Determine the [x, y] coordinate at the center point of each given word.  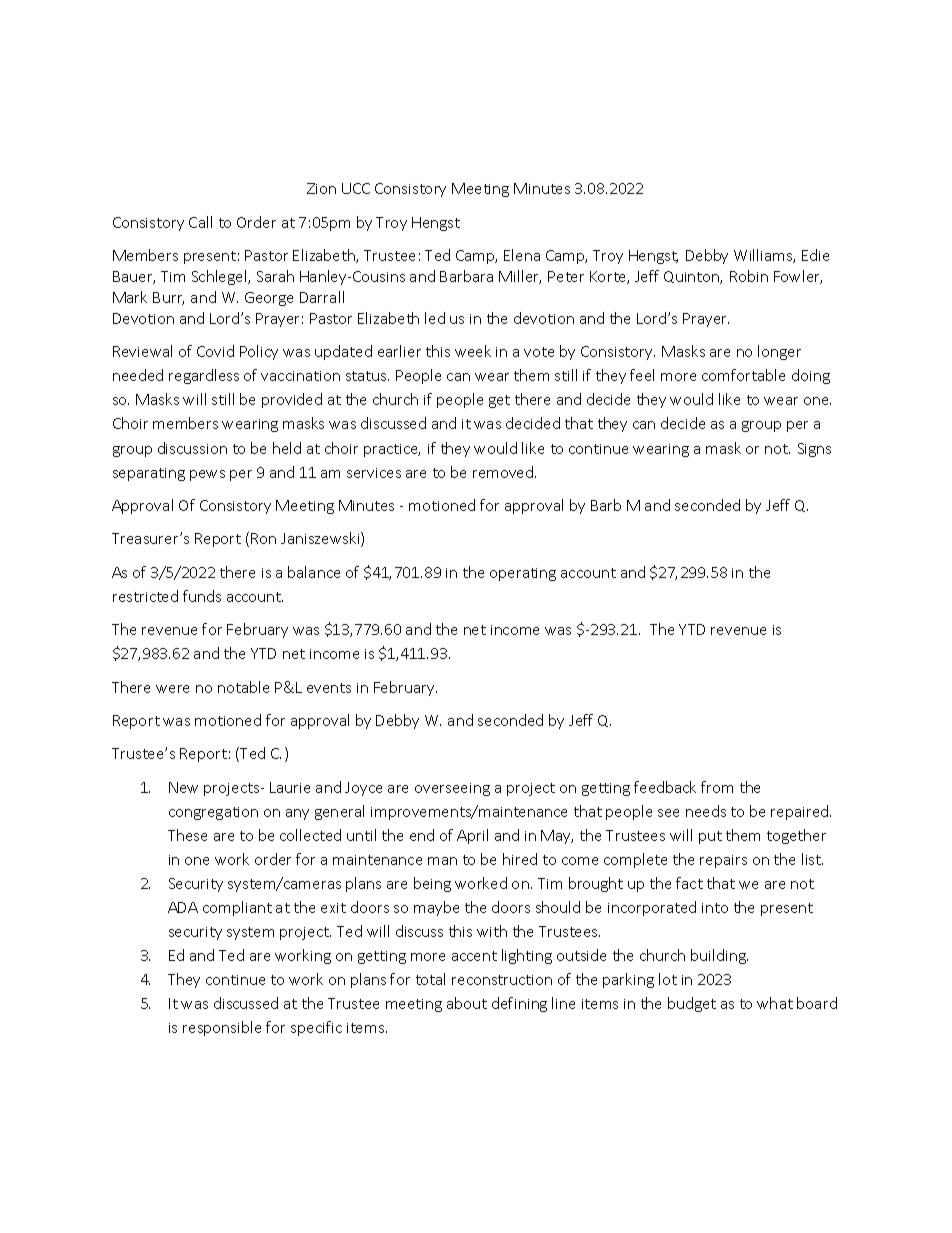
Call [200, 222]
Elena [522, 255]
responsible [222, 1028]
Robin [749, 276]
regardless [204, 376]
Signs [814, 450]
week [473, 351]
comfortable [743, 375]
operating [523, 574]
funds [202, 596]
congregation [213, 813]
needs [706, 811]
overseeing [452, 789]
